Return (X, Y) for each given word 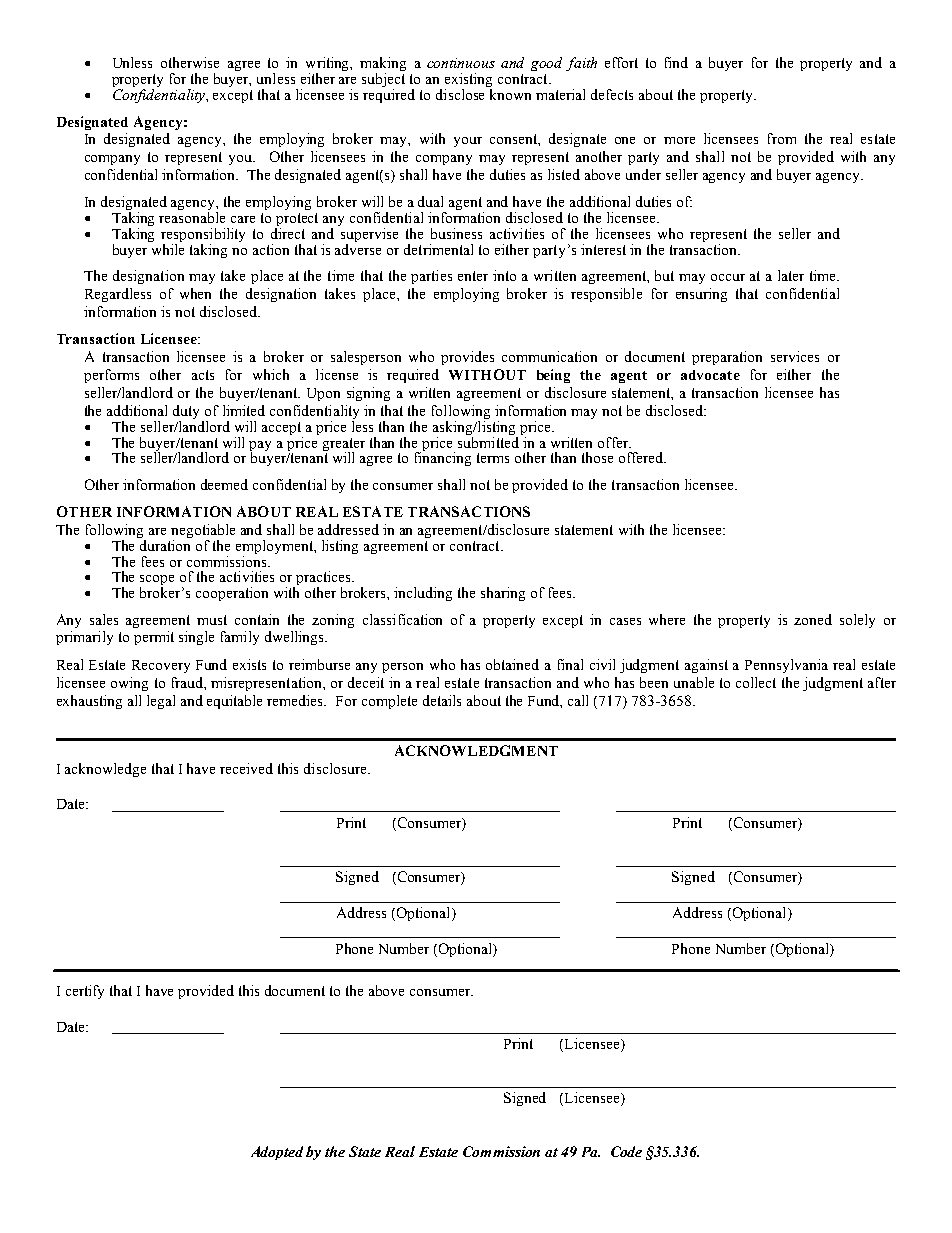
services (795, 356)
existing (468, 81)
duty (188, 413)
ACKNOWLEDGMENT (476, 750)
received (246, 768)
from (782, 138)
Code (626, 1151)
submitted (488, 441)
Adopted (277, 1153)
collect (756, 682)
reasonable (192, 217)
